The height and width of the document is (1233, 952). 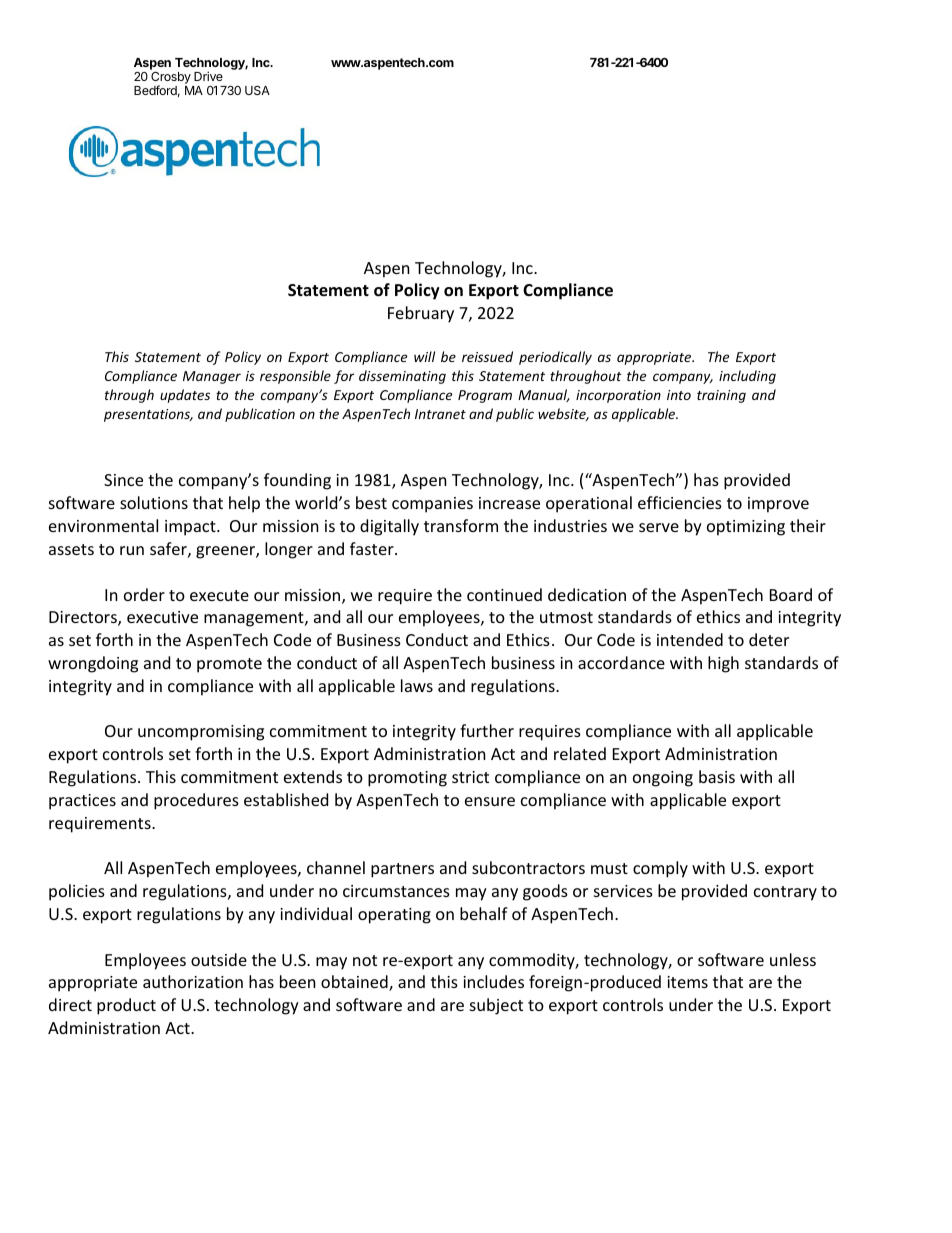 I want to click on high, so click(x=723, y=664).
